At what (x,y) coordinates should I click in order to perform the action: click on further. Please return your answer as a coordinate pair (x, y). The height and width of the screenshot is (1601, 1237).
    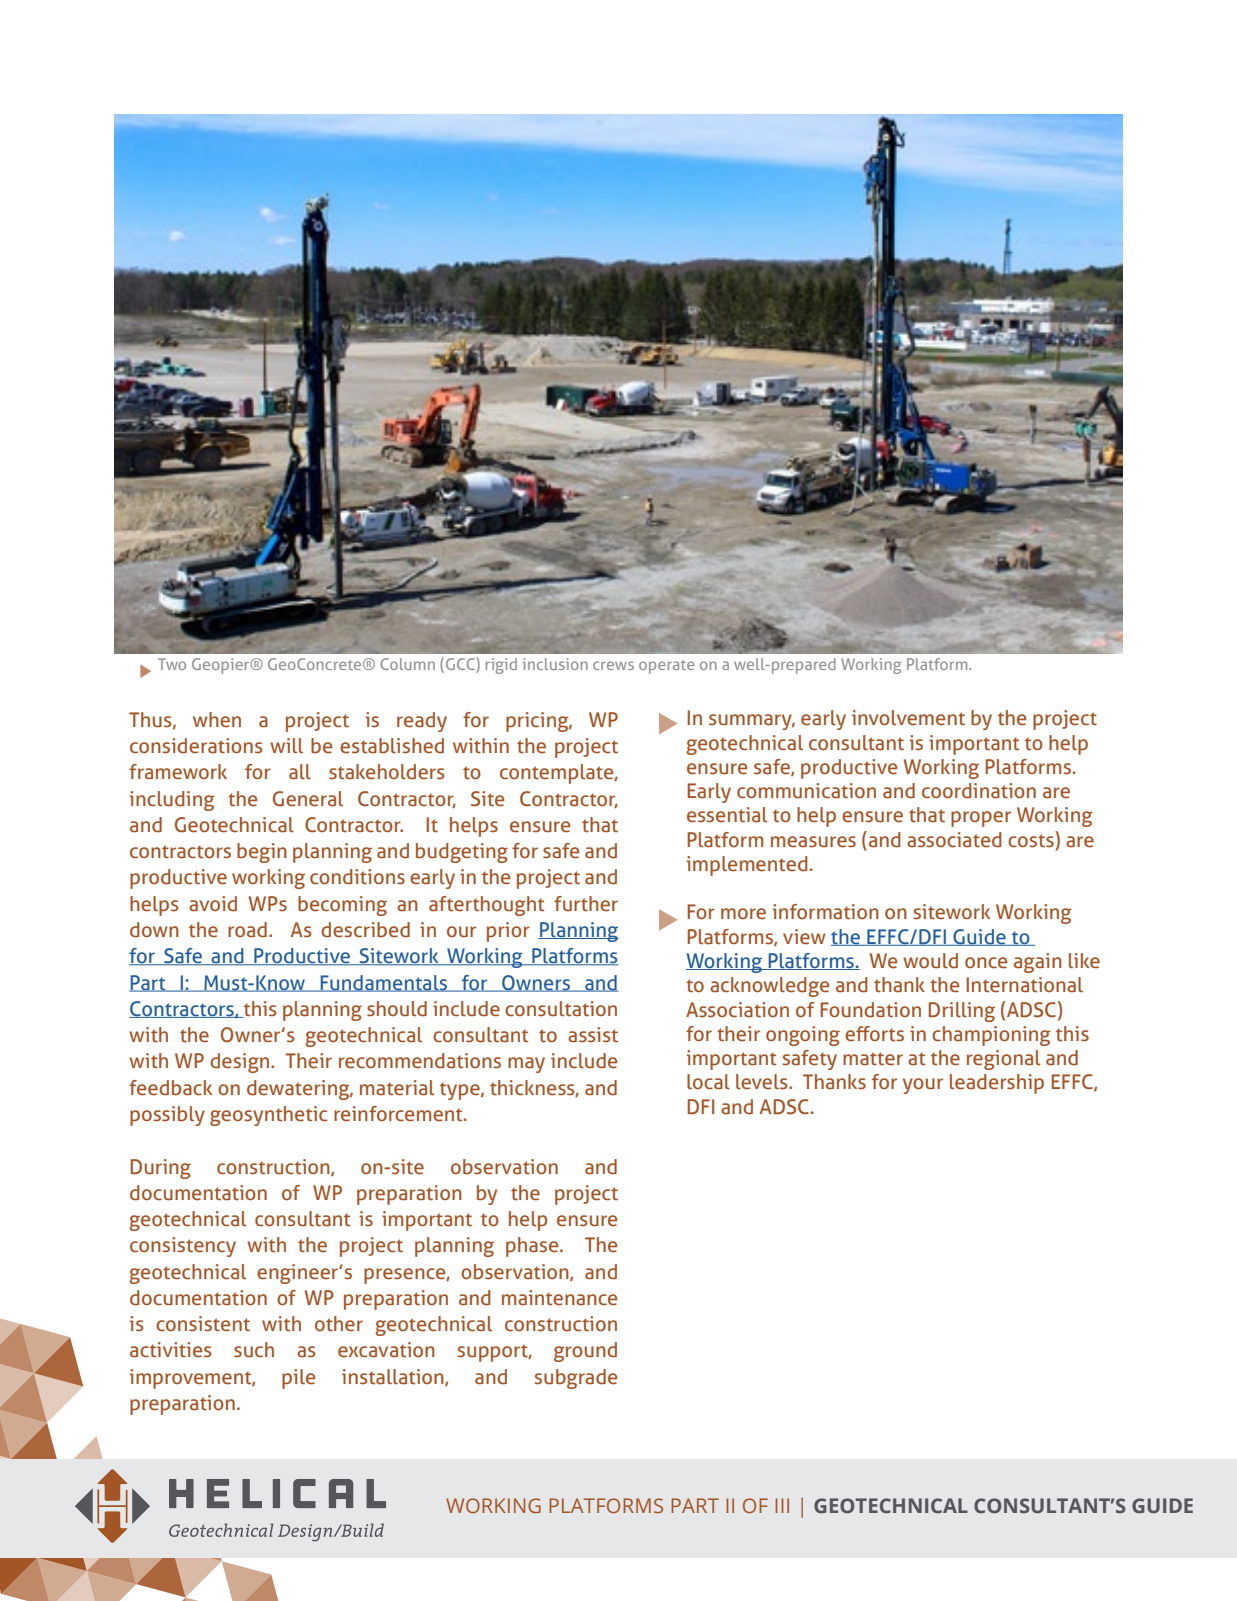
    Looking at the image, I should click on (586, 904).
